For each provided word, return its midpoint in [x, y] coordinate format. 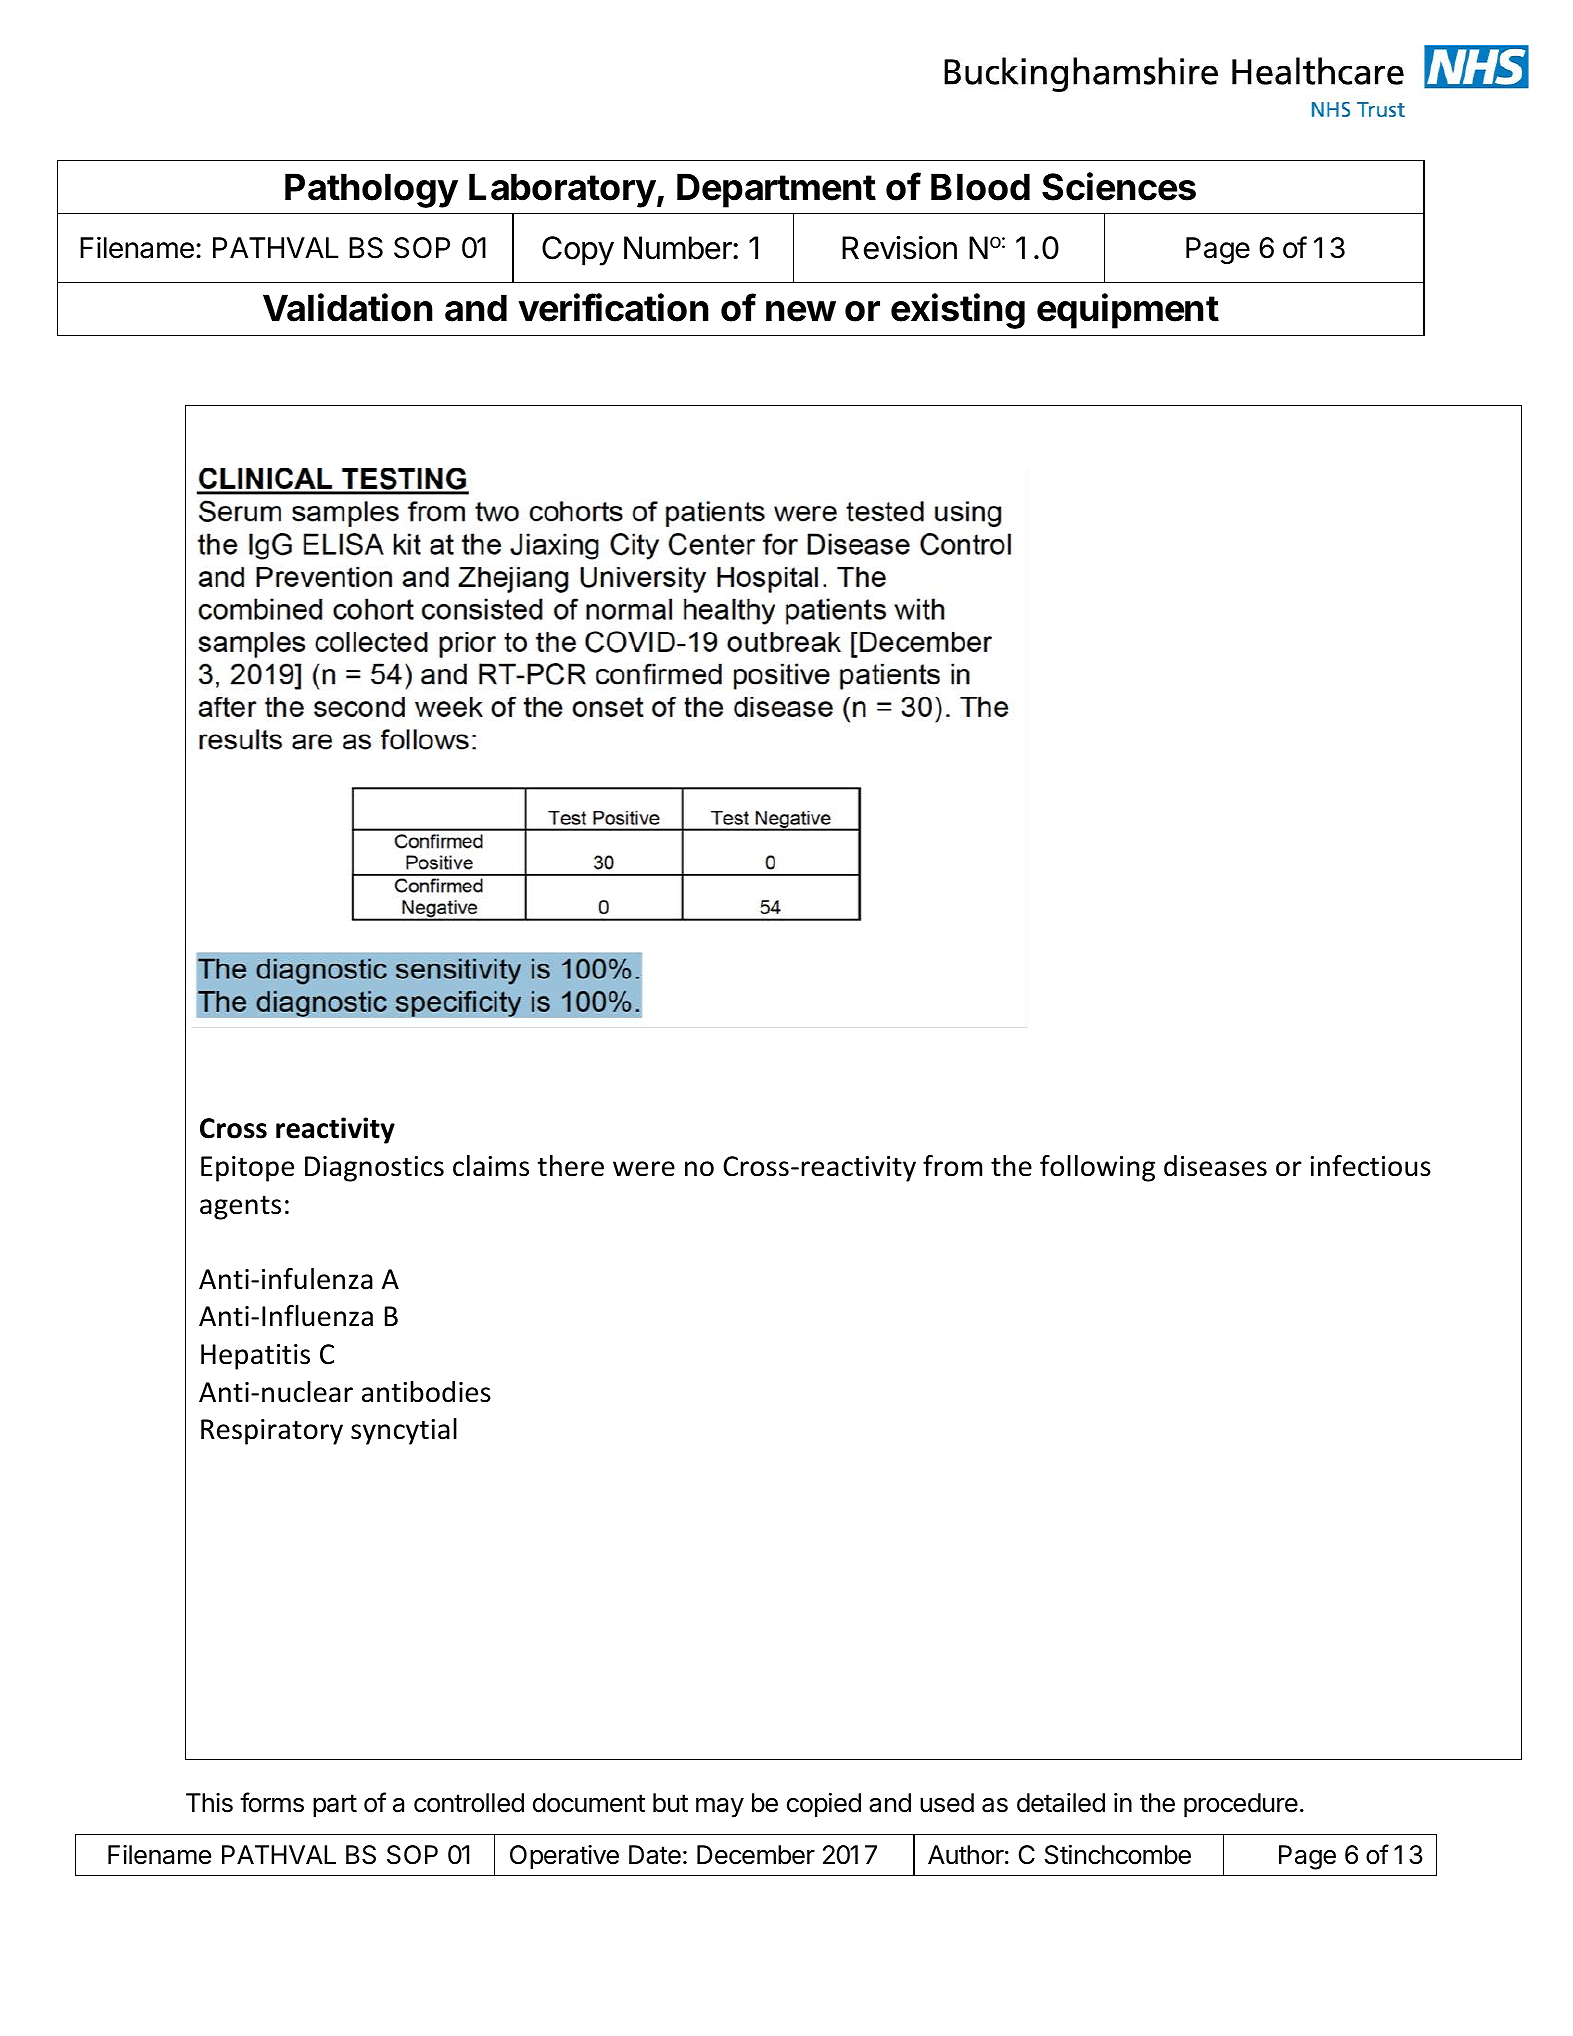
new [801, 311]
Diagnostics [374, 1169]
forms [272, 1802]
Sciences [1119, 186]
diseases [1215, 1166]
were [644, 1169]
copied [824, 1805]
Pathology [371, 190]
